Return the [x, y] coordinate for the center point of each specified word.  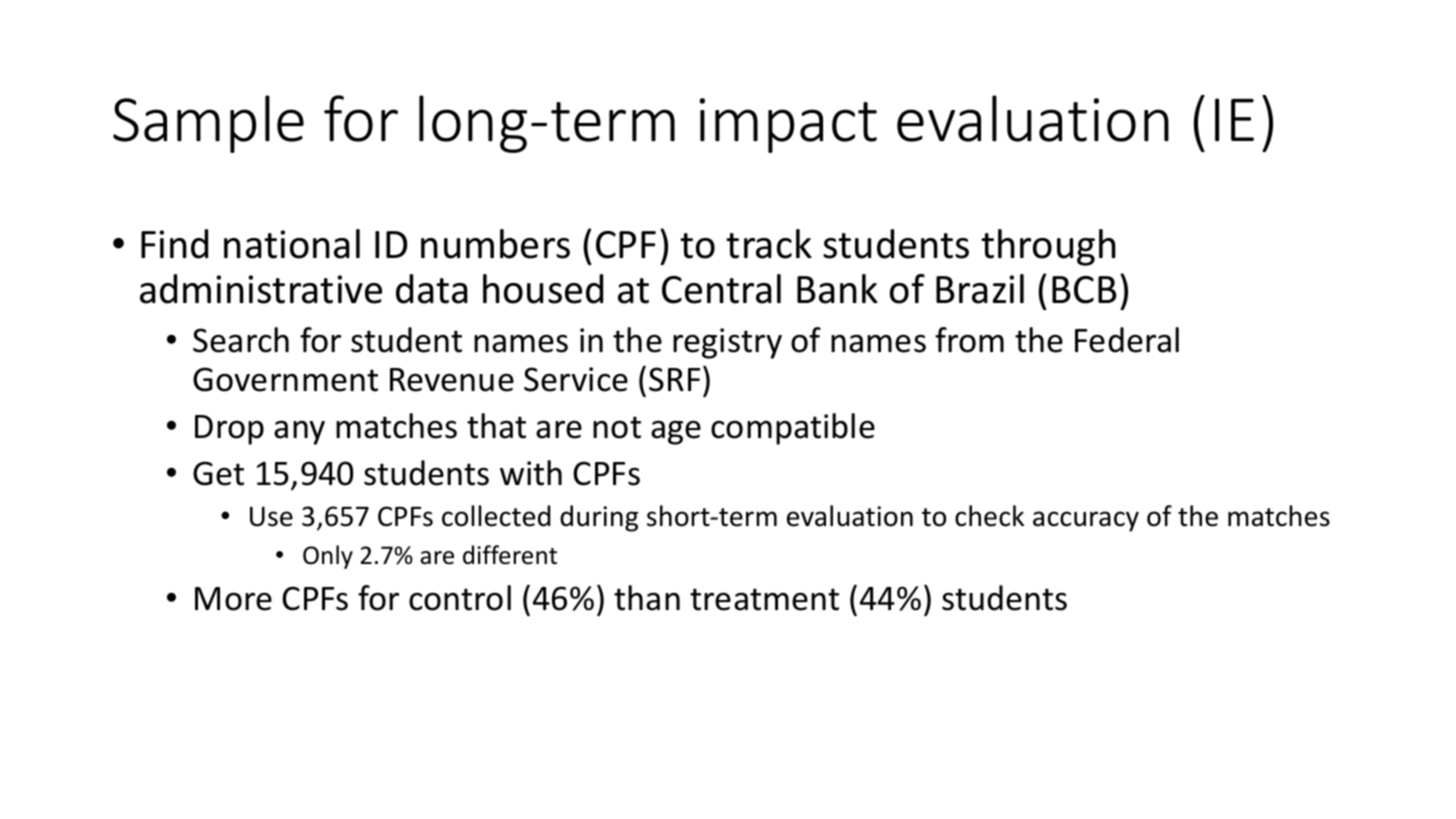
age [676, 432]
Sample [208, 124]
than [647, 598]
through [1048, 247]
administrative [261, 289]
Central [721, 289]
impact [788, 125]
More [233, 599]
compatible [793, 429]
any [299, 432]
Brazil [980, 289]
